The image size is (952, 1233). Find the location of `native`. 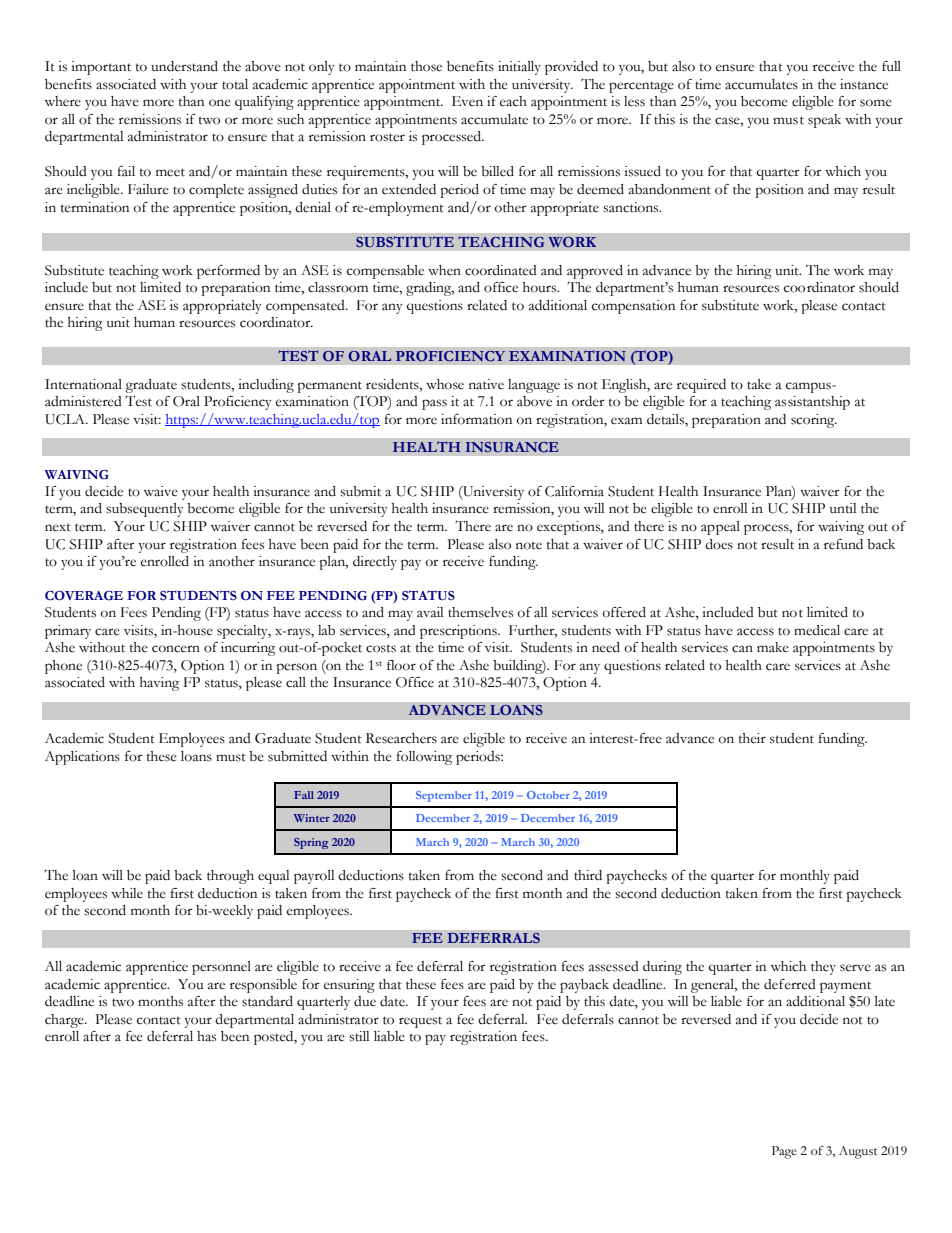

native is located at coordinates (486, 384).
